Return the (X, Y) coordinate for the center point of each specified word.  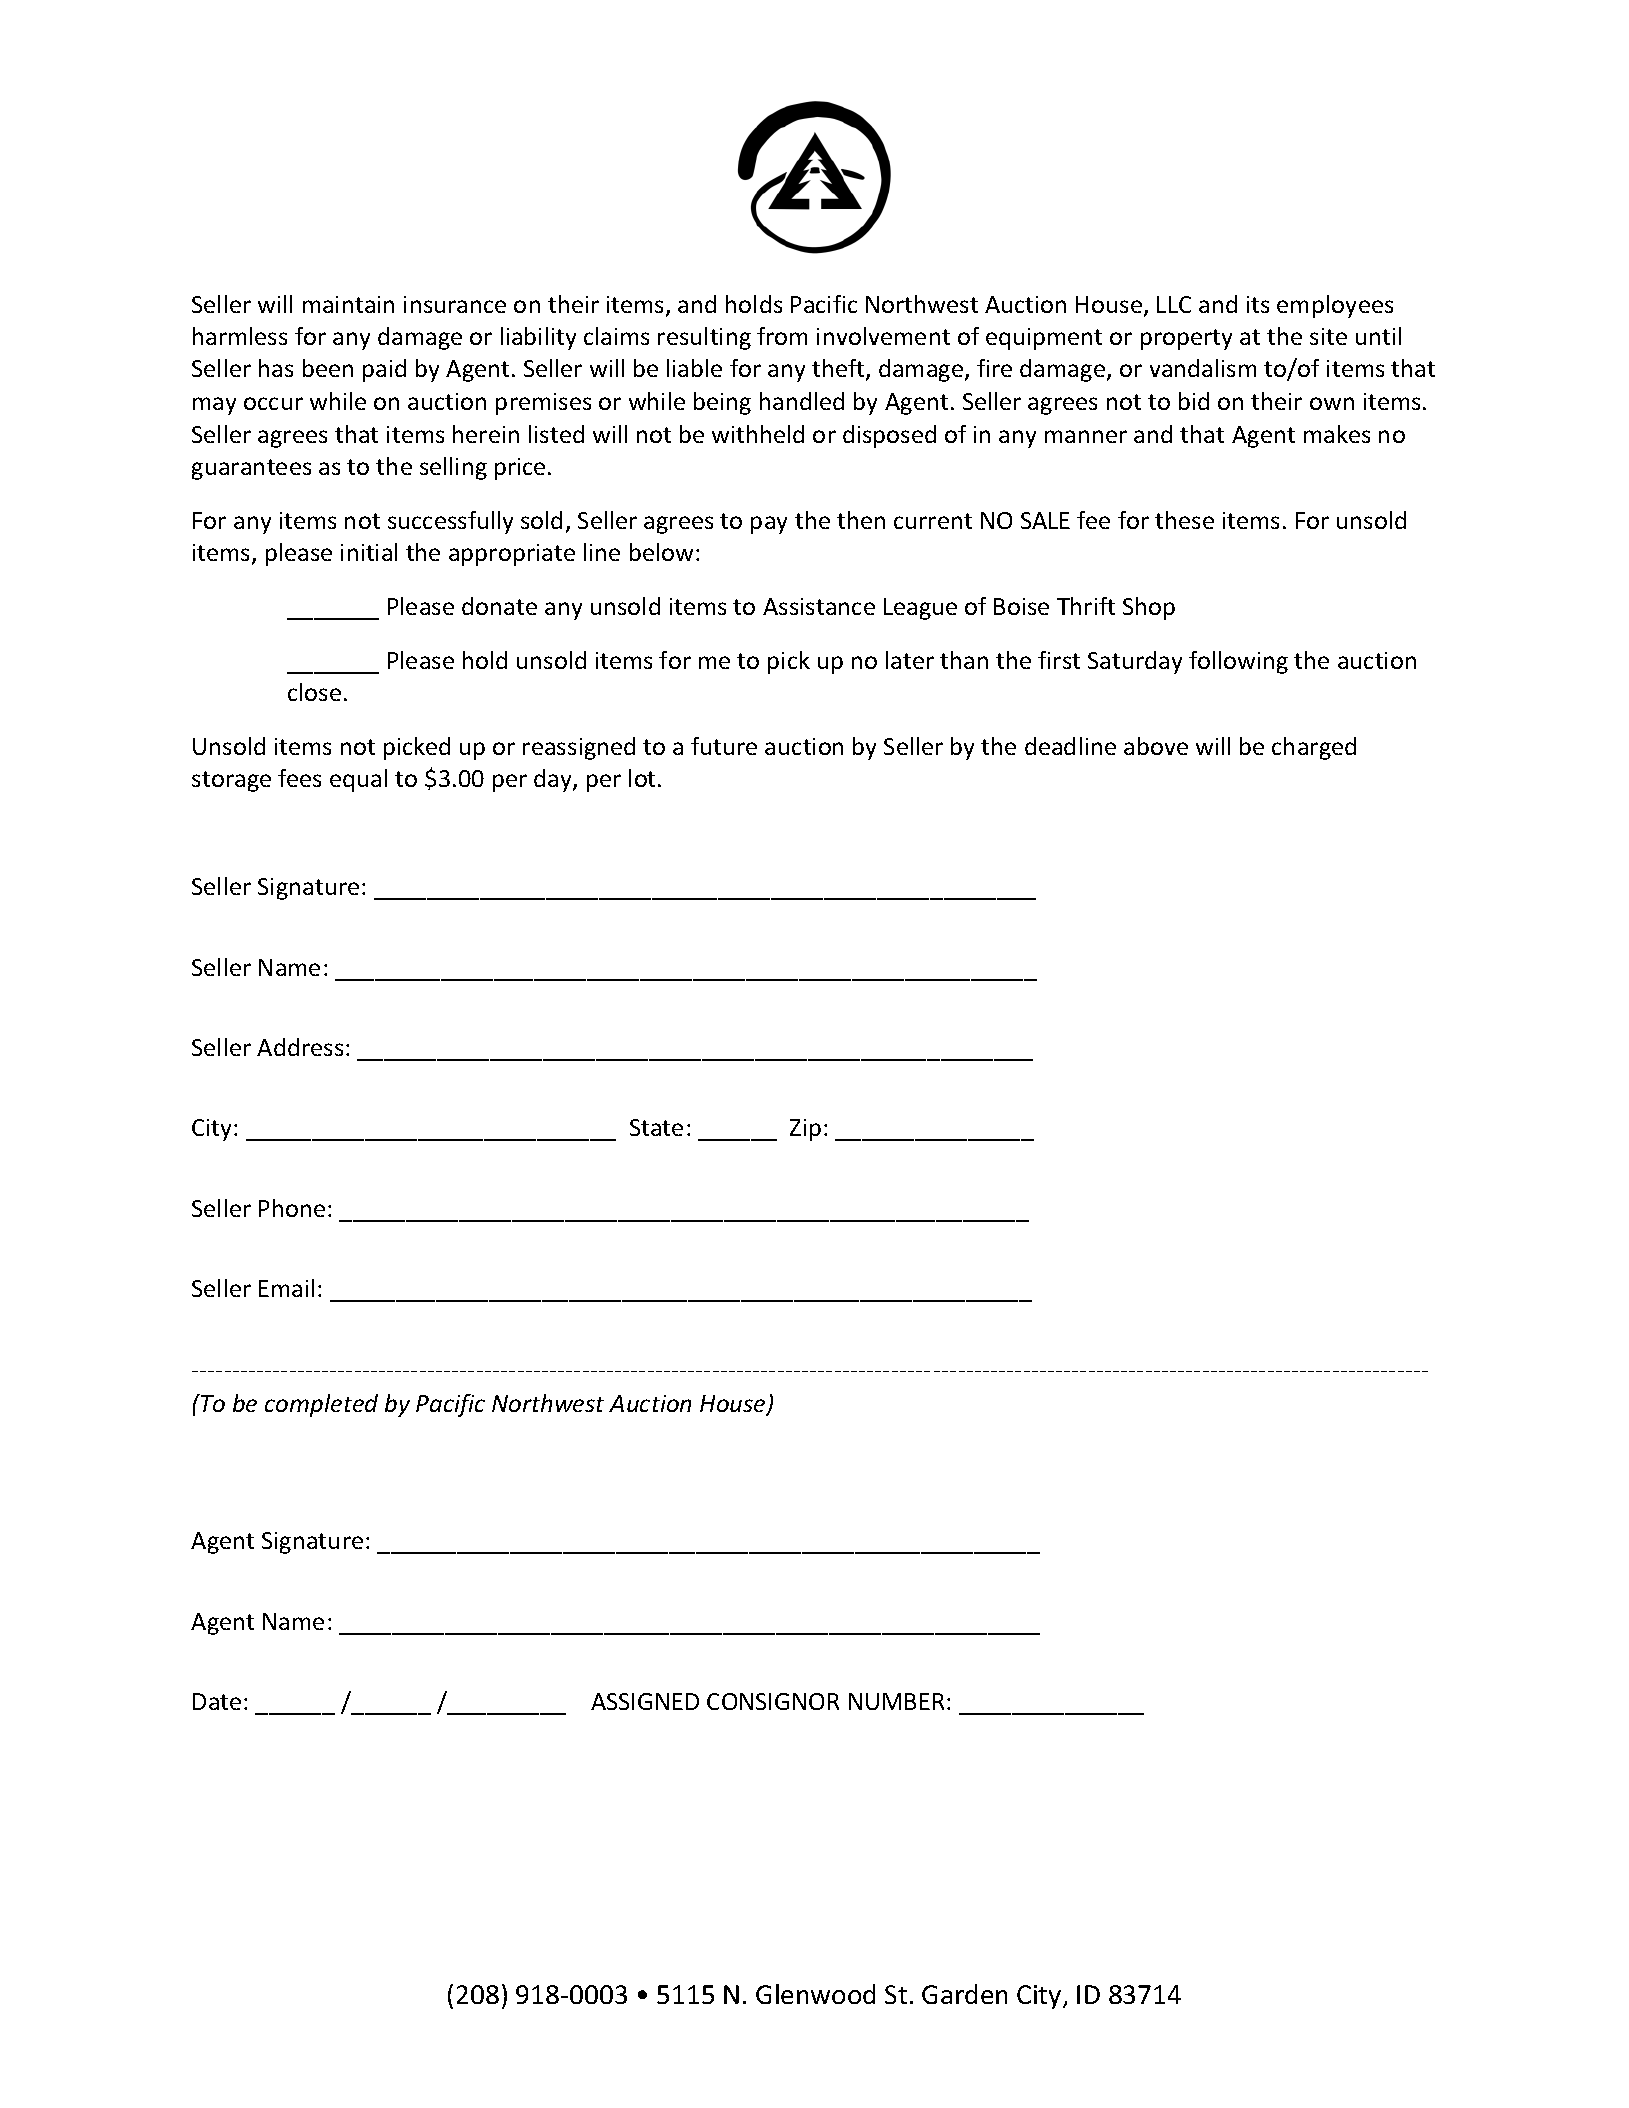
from (782, 336)
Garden (964, 1994)
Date (217, 1701)
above (1156, 746)
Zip (805, 1130)
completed (321, 1405)
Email (286, 1288)
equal (358, 780)
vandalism (1203, 368)
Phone (292, 1208)
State (656, 1127)
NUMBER (896, 1701)
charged (1314, 748)
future (724, 746)
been (328, 368)
